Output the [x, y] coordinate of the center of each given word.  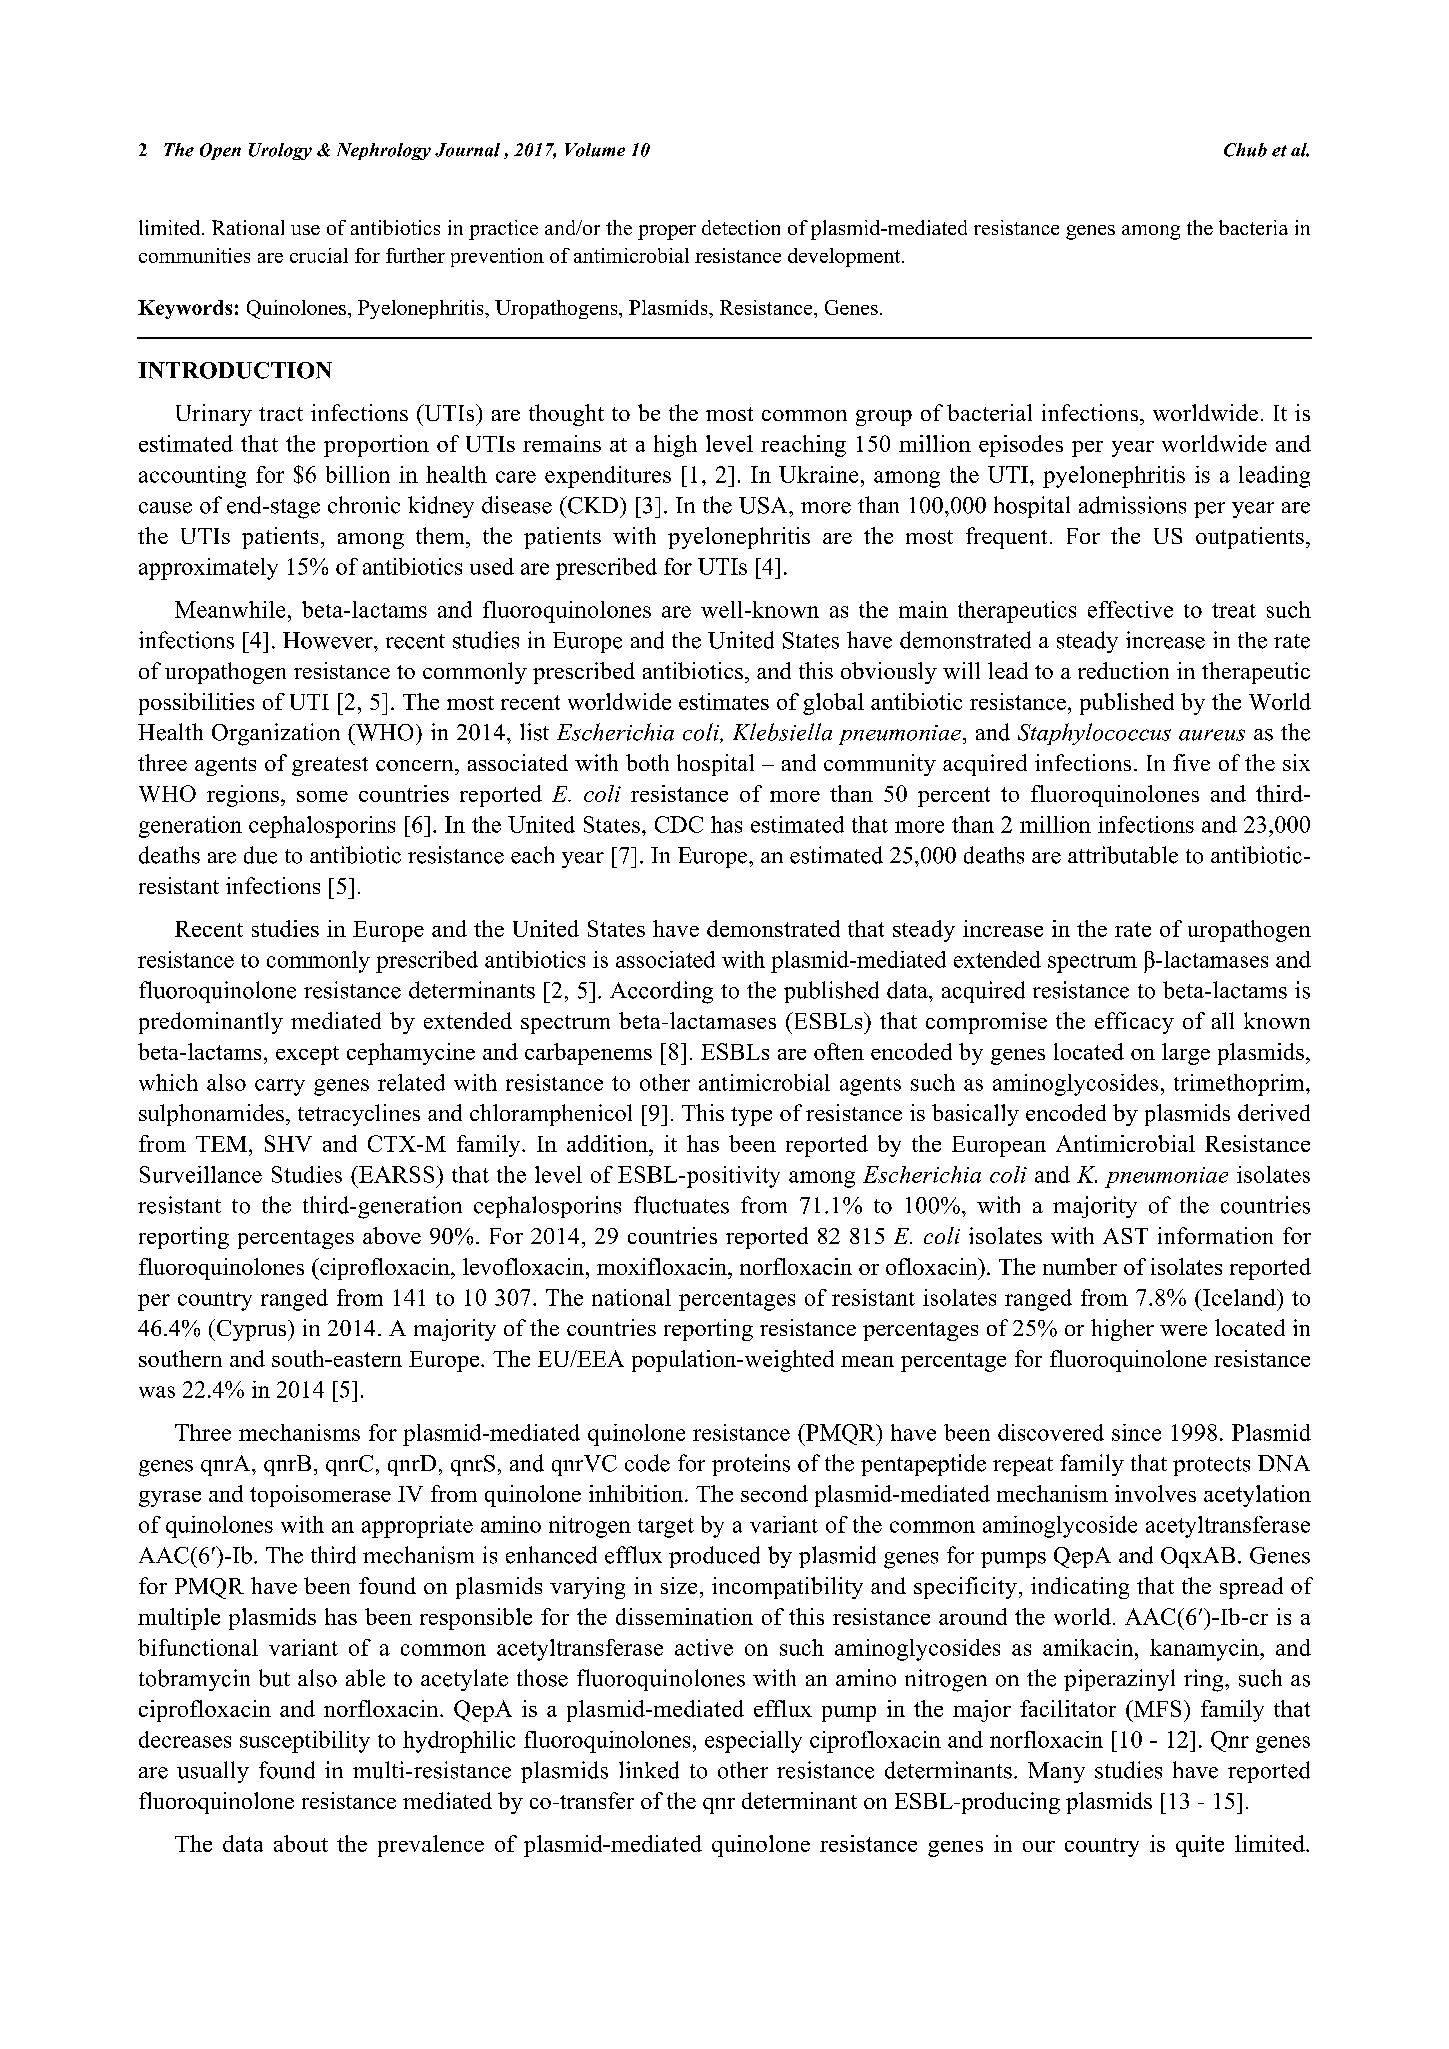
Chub [1245, 150]
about [301, 1843]
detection [741, 227]
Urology [280, 151]
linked [649, 1770]
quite [1200, 1846]
